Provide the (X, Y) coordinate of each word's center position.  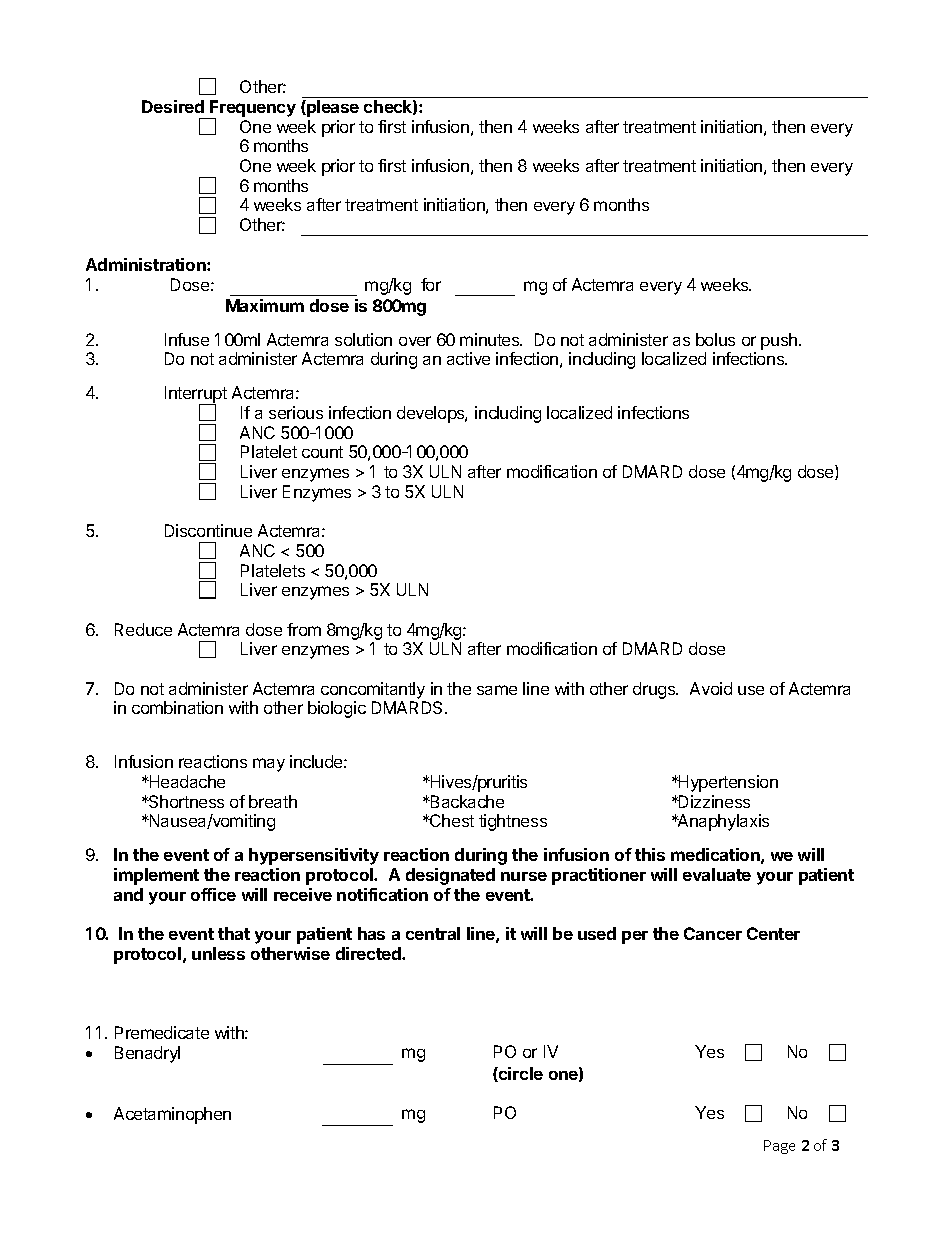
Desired (173, 106)
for (431, 284)
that (234, 933)
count (322, 452)
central (433, 933)
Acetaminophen (172, 1115)
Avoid (711, 688)
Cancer (713, 933)
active (468, 358)
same (497, 690)
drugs (655, 690)
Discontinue (208, 530)
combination (177, 707)
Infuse (187, 339)
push (779, 341)
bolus (715, 339)
